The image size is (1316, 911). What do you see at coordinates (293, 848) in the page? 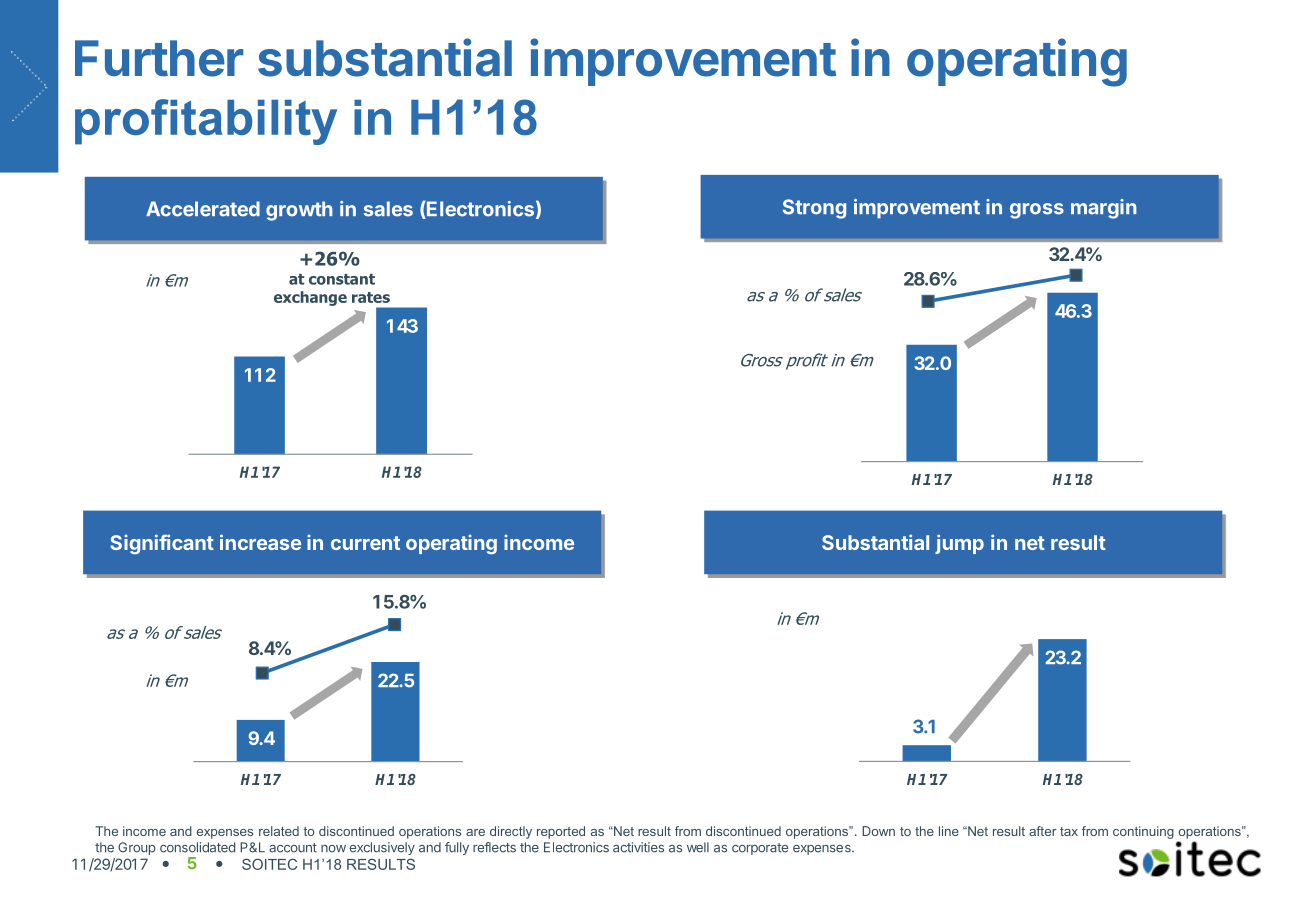
I see `account` at bounding box center [293, 848].
